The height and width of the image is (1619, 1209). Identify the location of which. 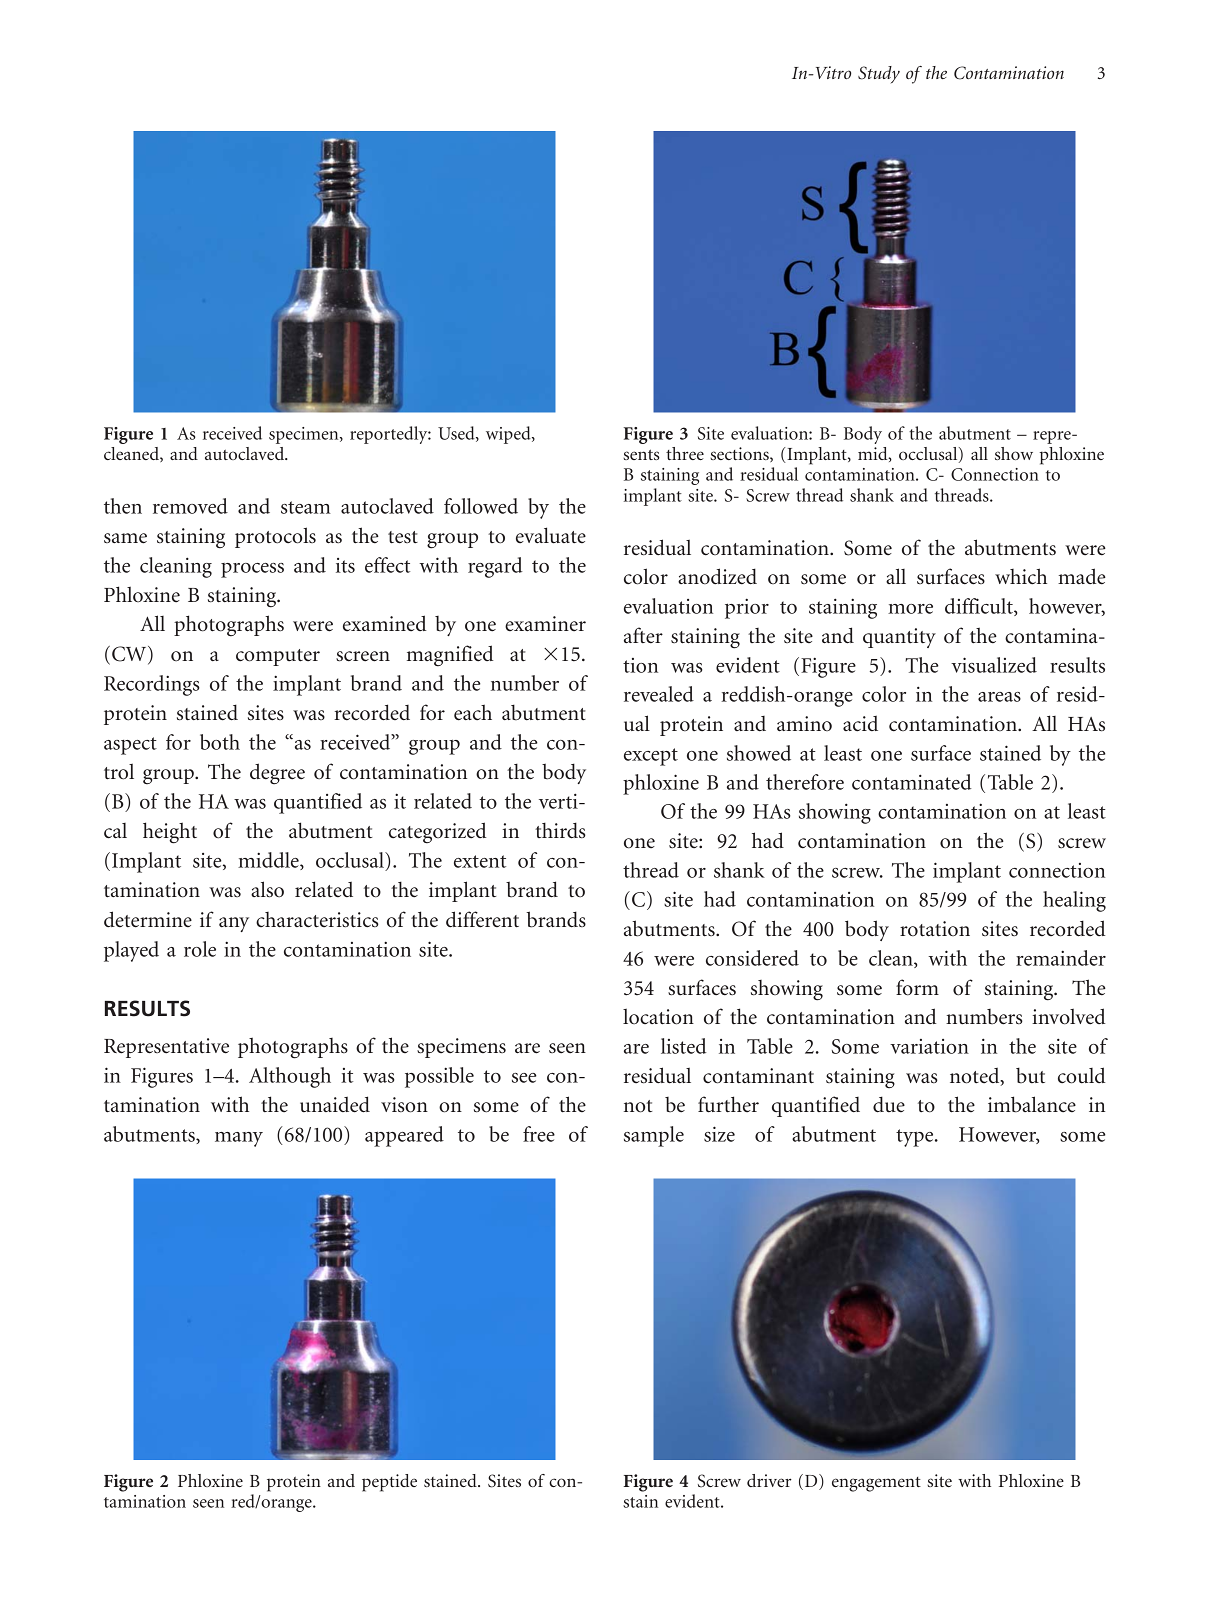
(1021, 576).
